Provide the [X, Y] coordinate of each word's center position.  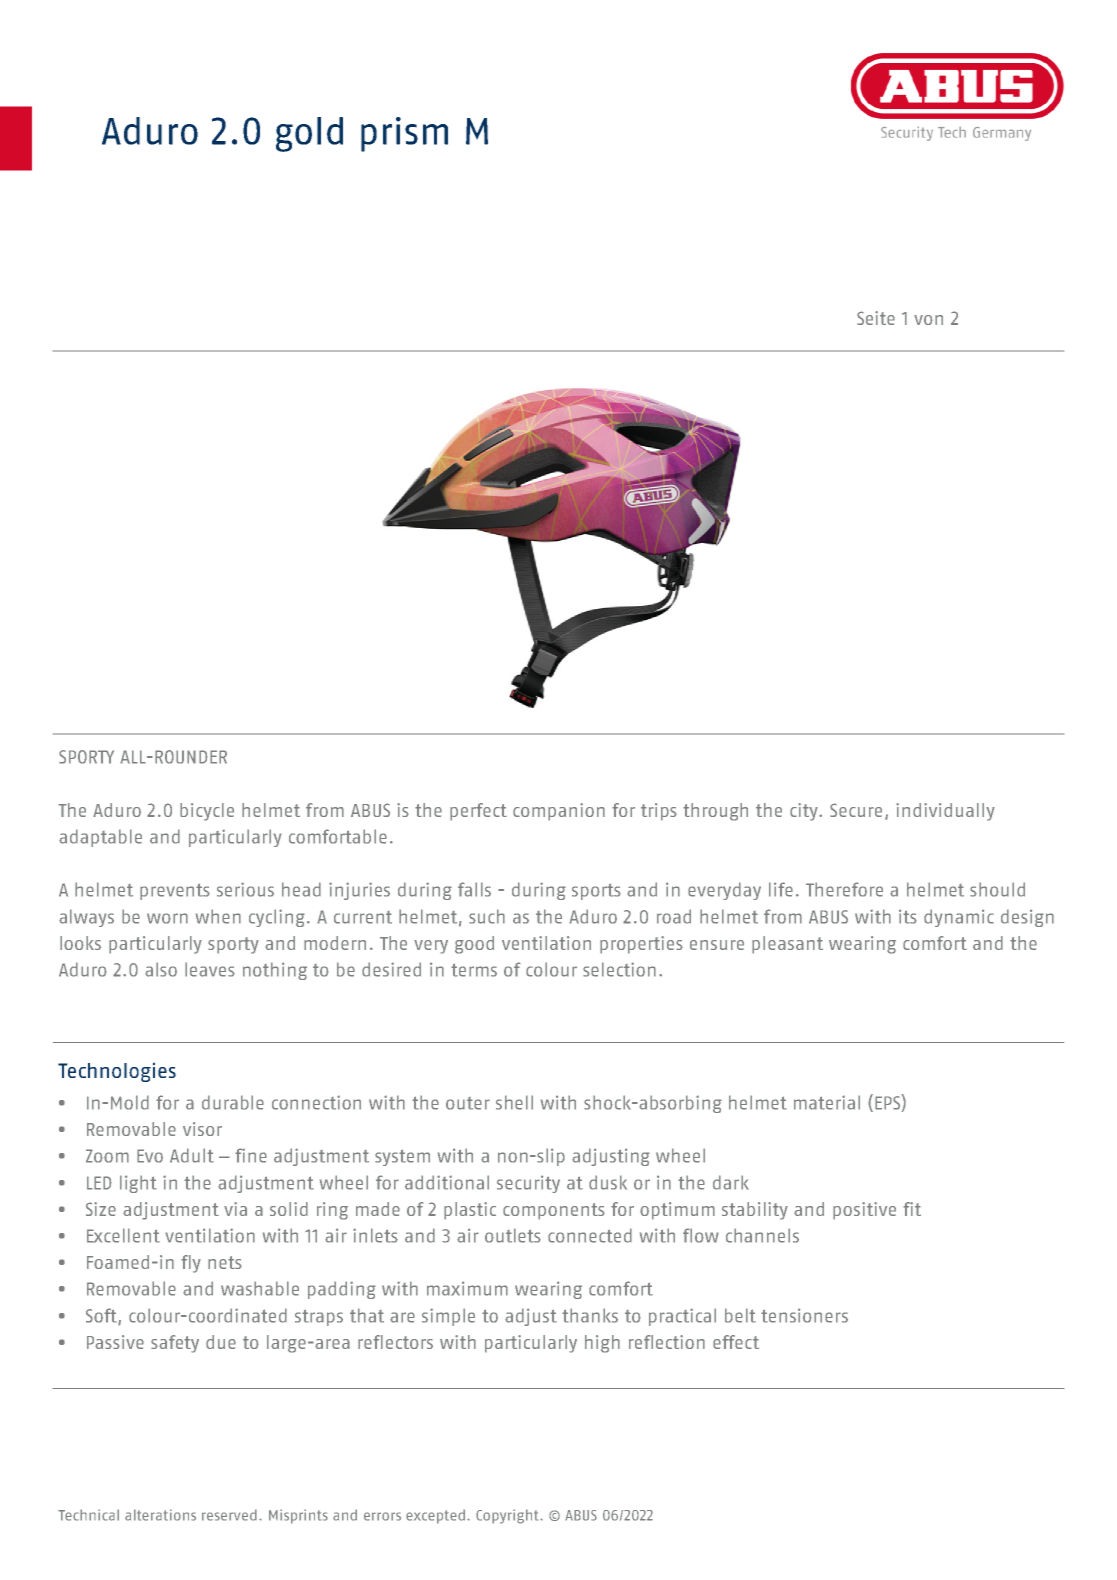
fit [912, 1209]
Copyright [508, 1516]
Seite [876, 318]
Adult [192, 1155]
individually [945, 812]
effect [736, 1342]
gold [309, 134]
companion [559, 812]
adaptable [100, 838]
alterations [160, 1515]
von [928, 320]
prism [404, 134]
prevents [175, 891]
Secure [856, 810]
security [528, 1184]
